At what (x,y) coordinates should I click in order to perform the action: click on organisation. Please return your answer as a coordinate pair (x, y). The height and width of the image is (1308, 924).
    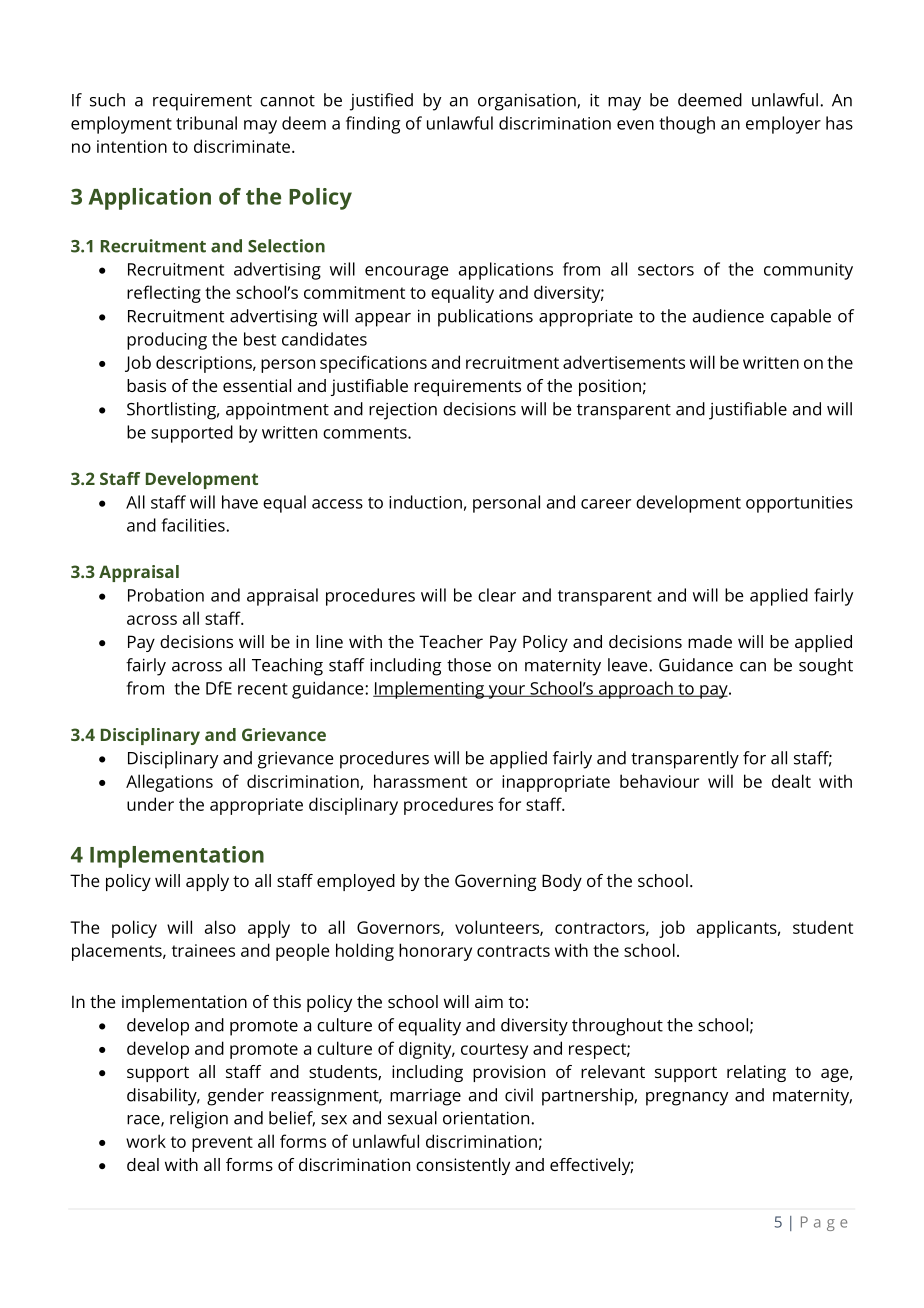
    Looking at the image, I should click on (528, 102).
